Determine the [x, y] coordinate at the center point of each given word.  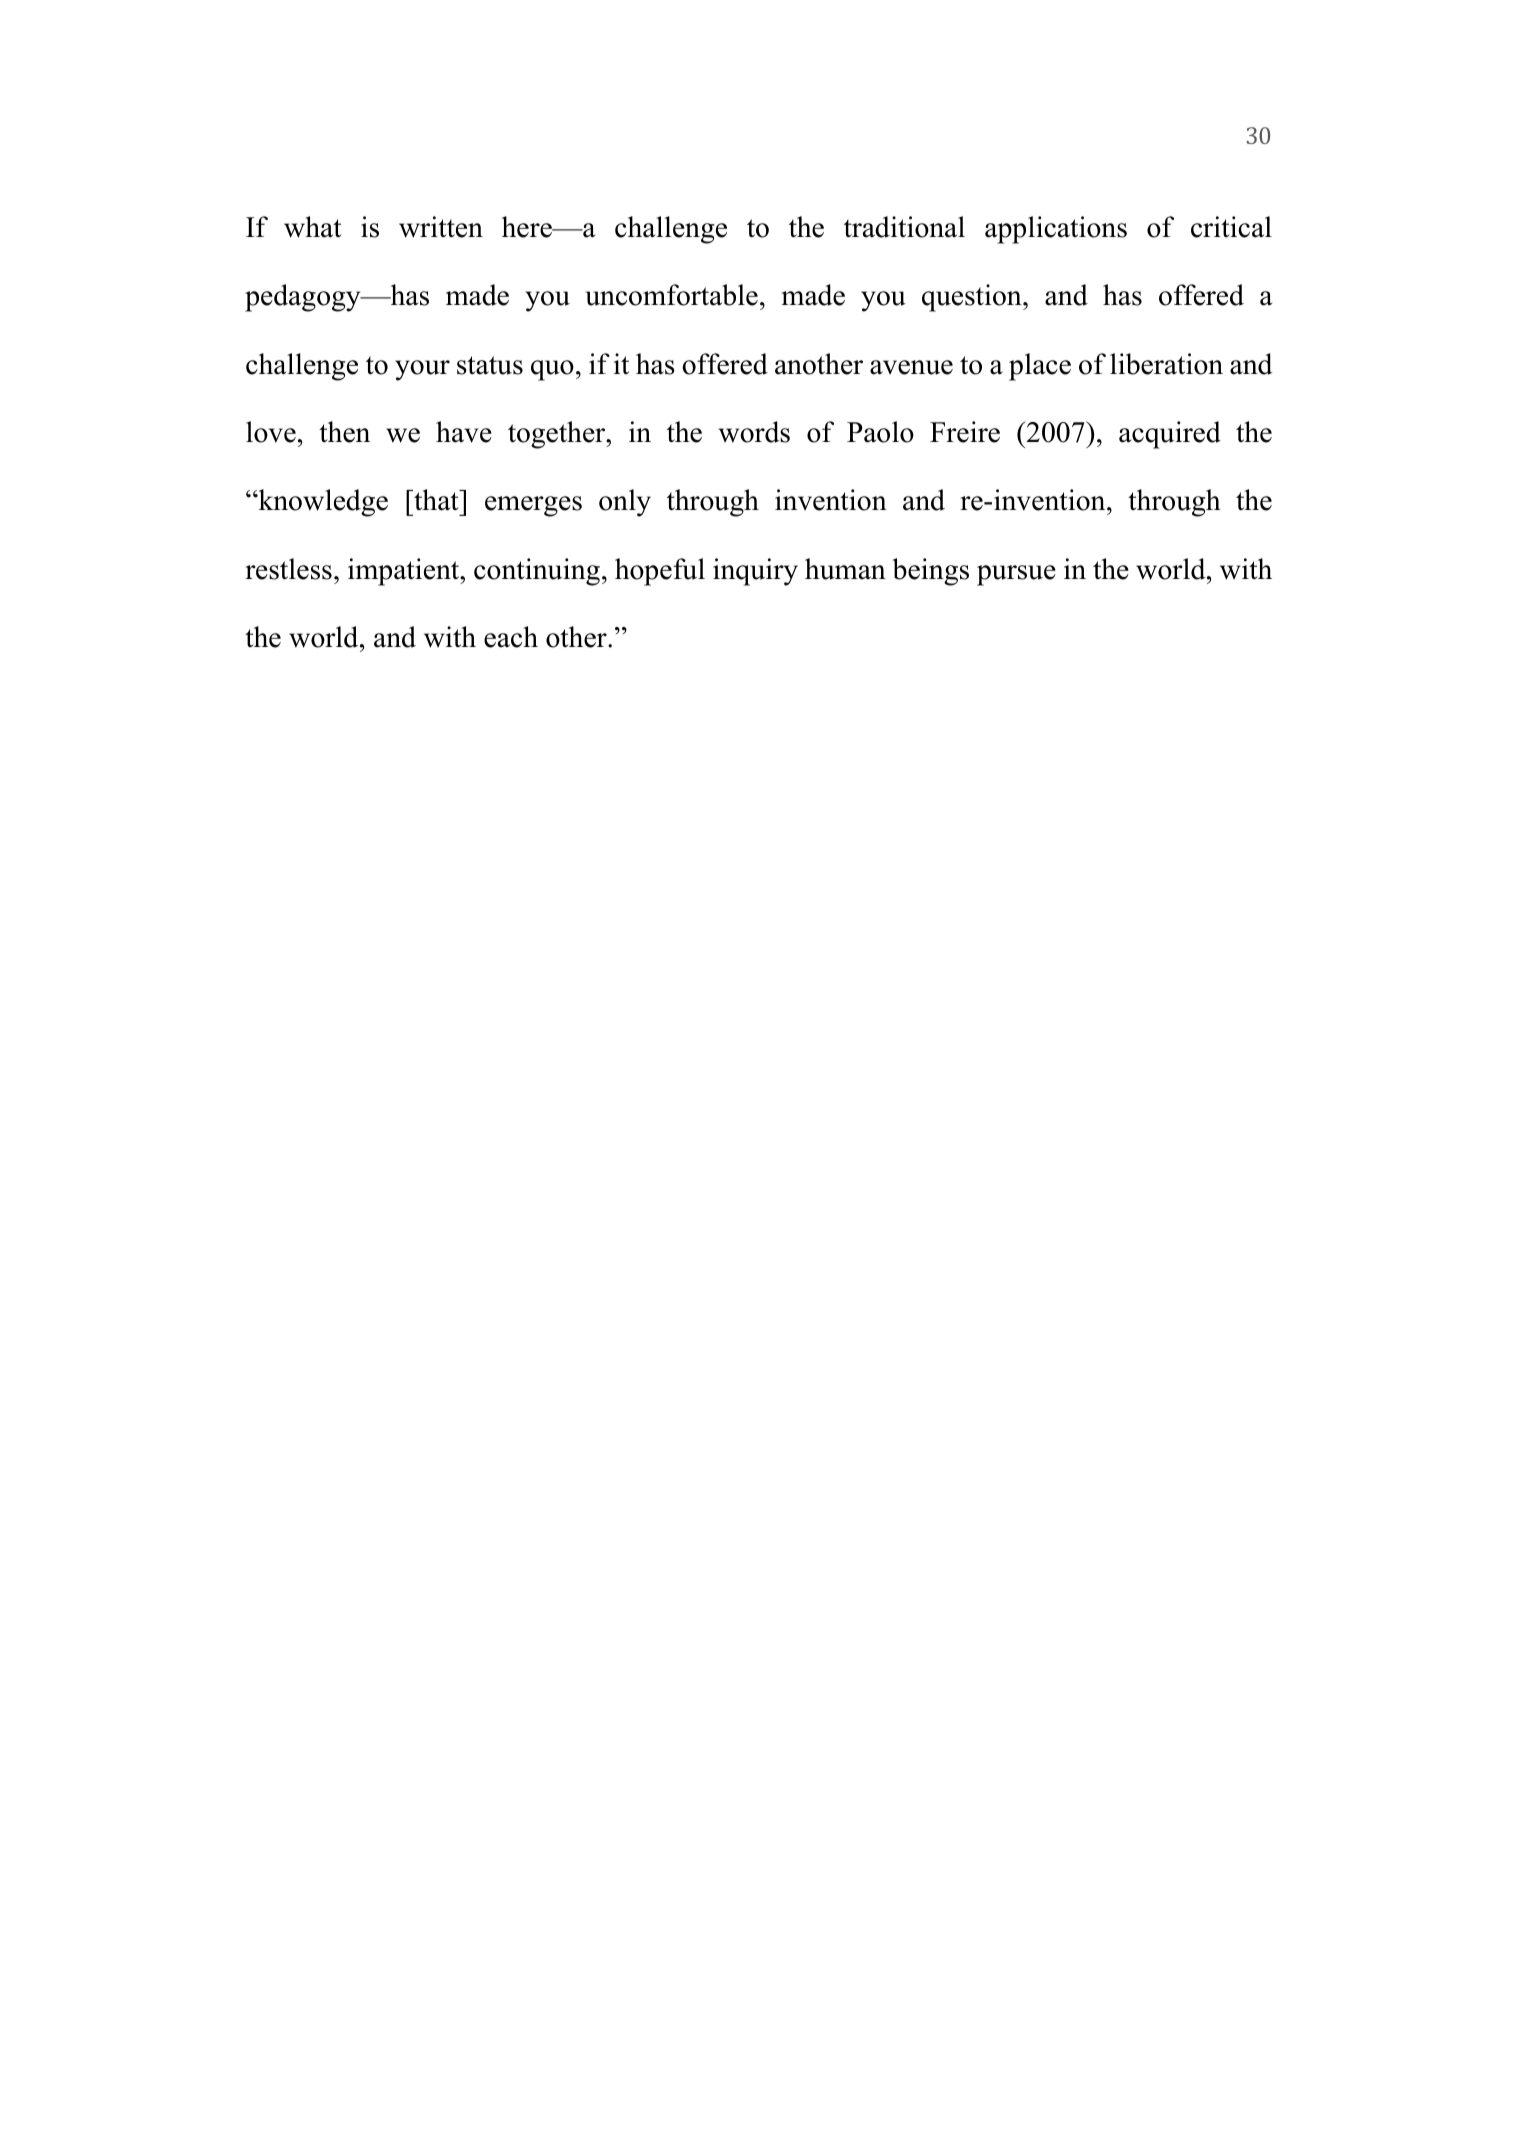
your [422, 370]
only [625, 503]
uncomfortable [671, 295]
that [436, 500]
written [441, 227]
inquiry [755, 572]
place [1040, 367]
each [511, 637]
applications [1056, 230]
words [754, 432]
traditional [904, 227]
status [490, 365]
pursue [1016, 575]
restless [288, 569]
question [973, 298]
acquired [1170, 435]
